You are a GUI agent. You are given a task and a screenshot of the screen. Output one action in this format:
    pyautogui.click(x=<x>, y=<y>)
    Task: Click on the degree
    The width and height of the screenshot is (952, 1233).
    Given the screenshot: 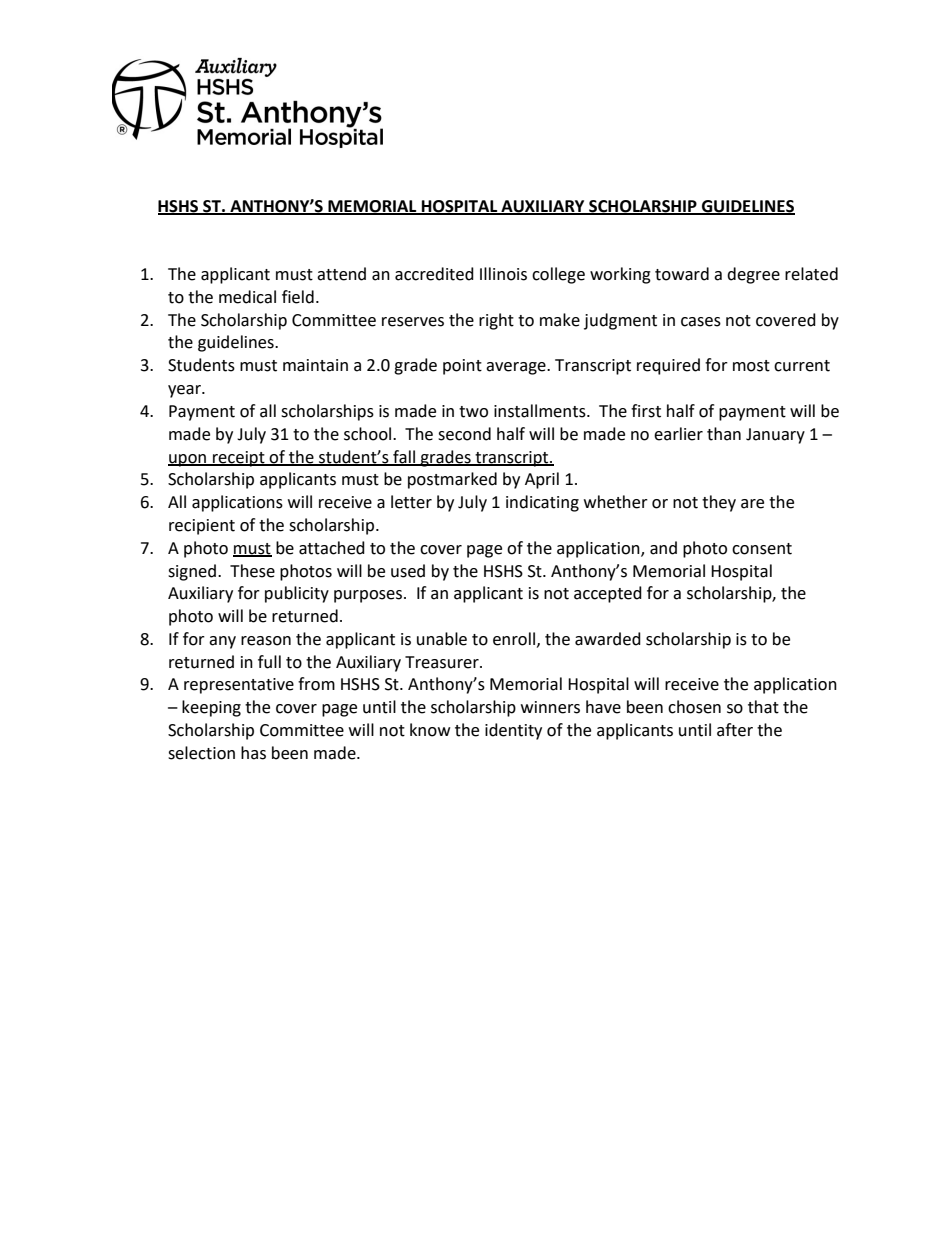 What is the action you would take?
    pyautogui.click(x=753, y=275)
